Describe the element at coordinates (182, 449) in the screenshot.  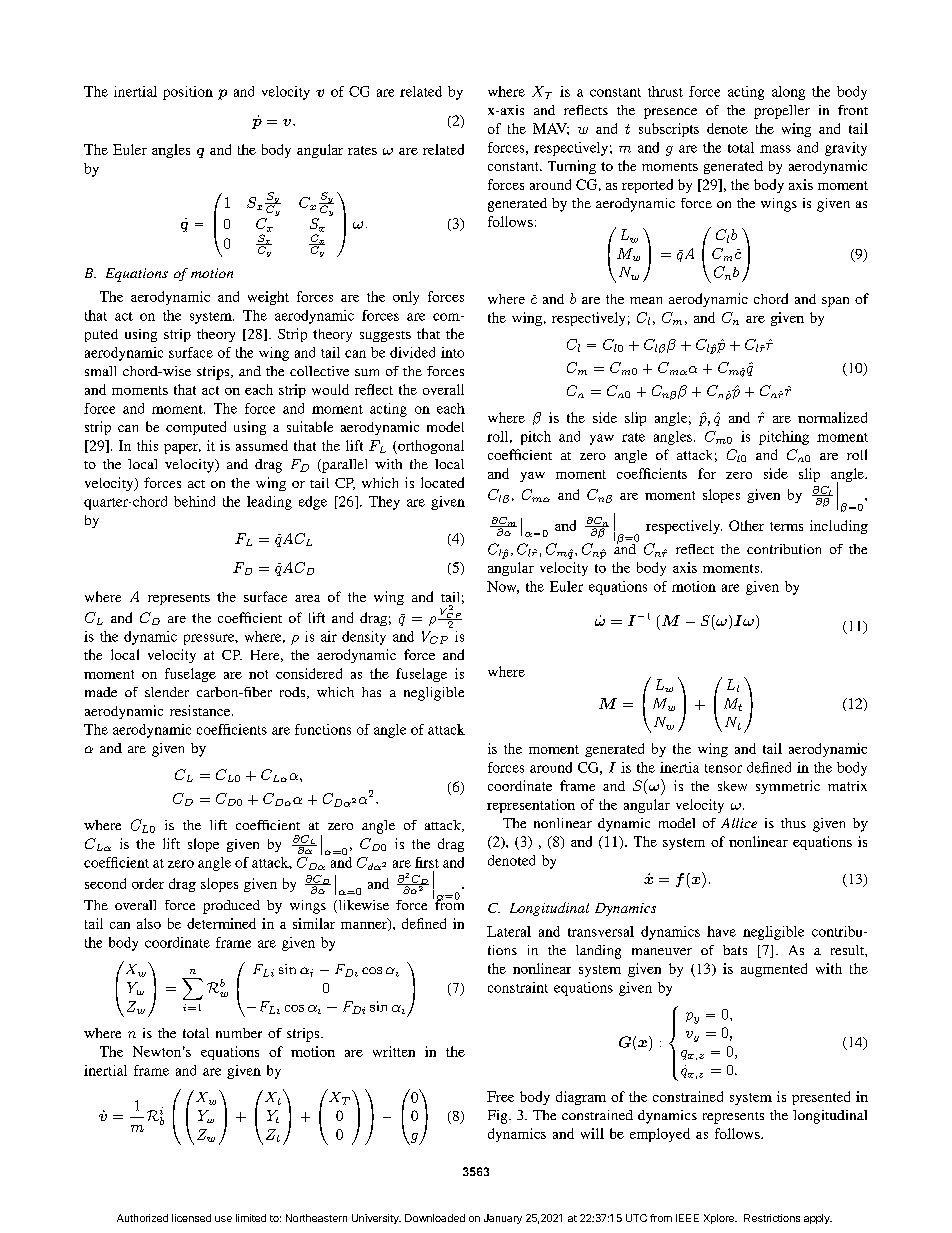
I see `paper` at that location.
